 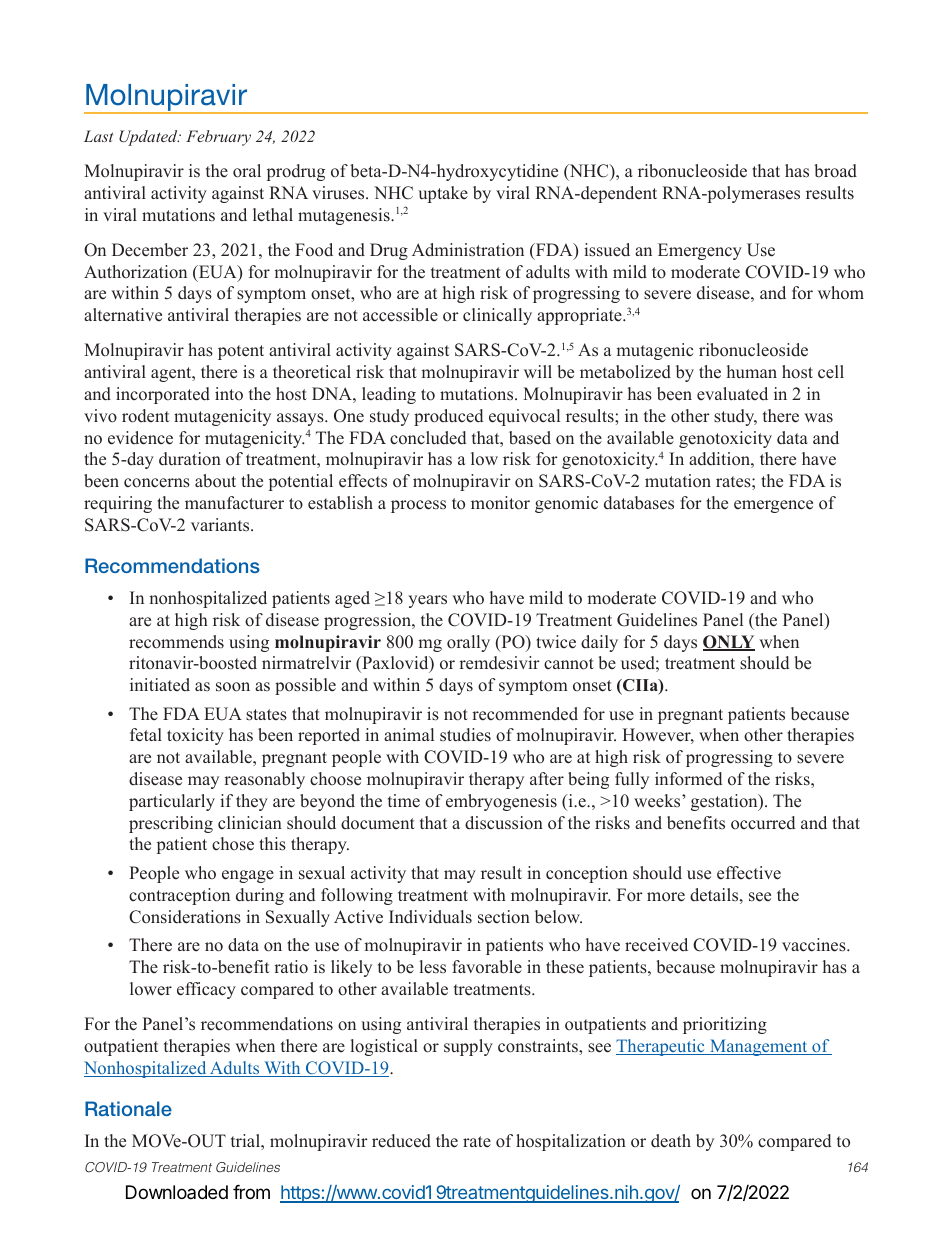 I want to click on uptake, so click(x=443, y=194).
